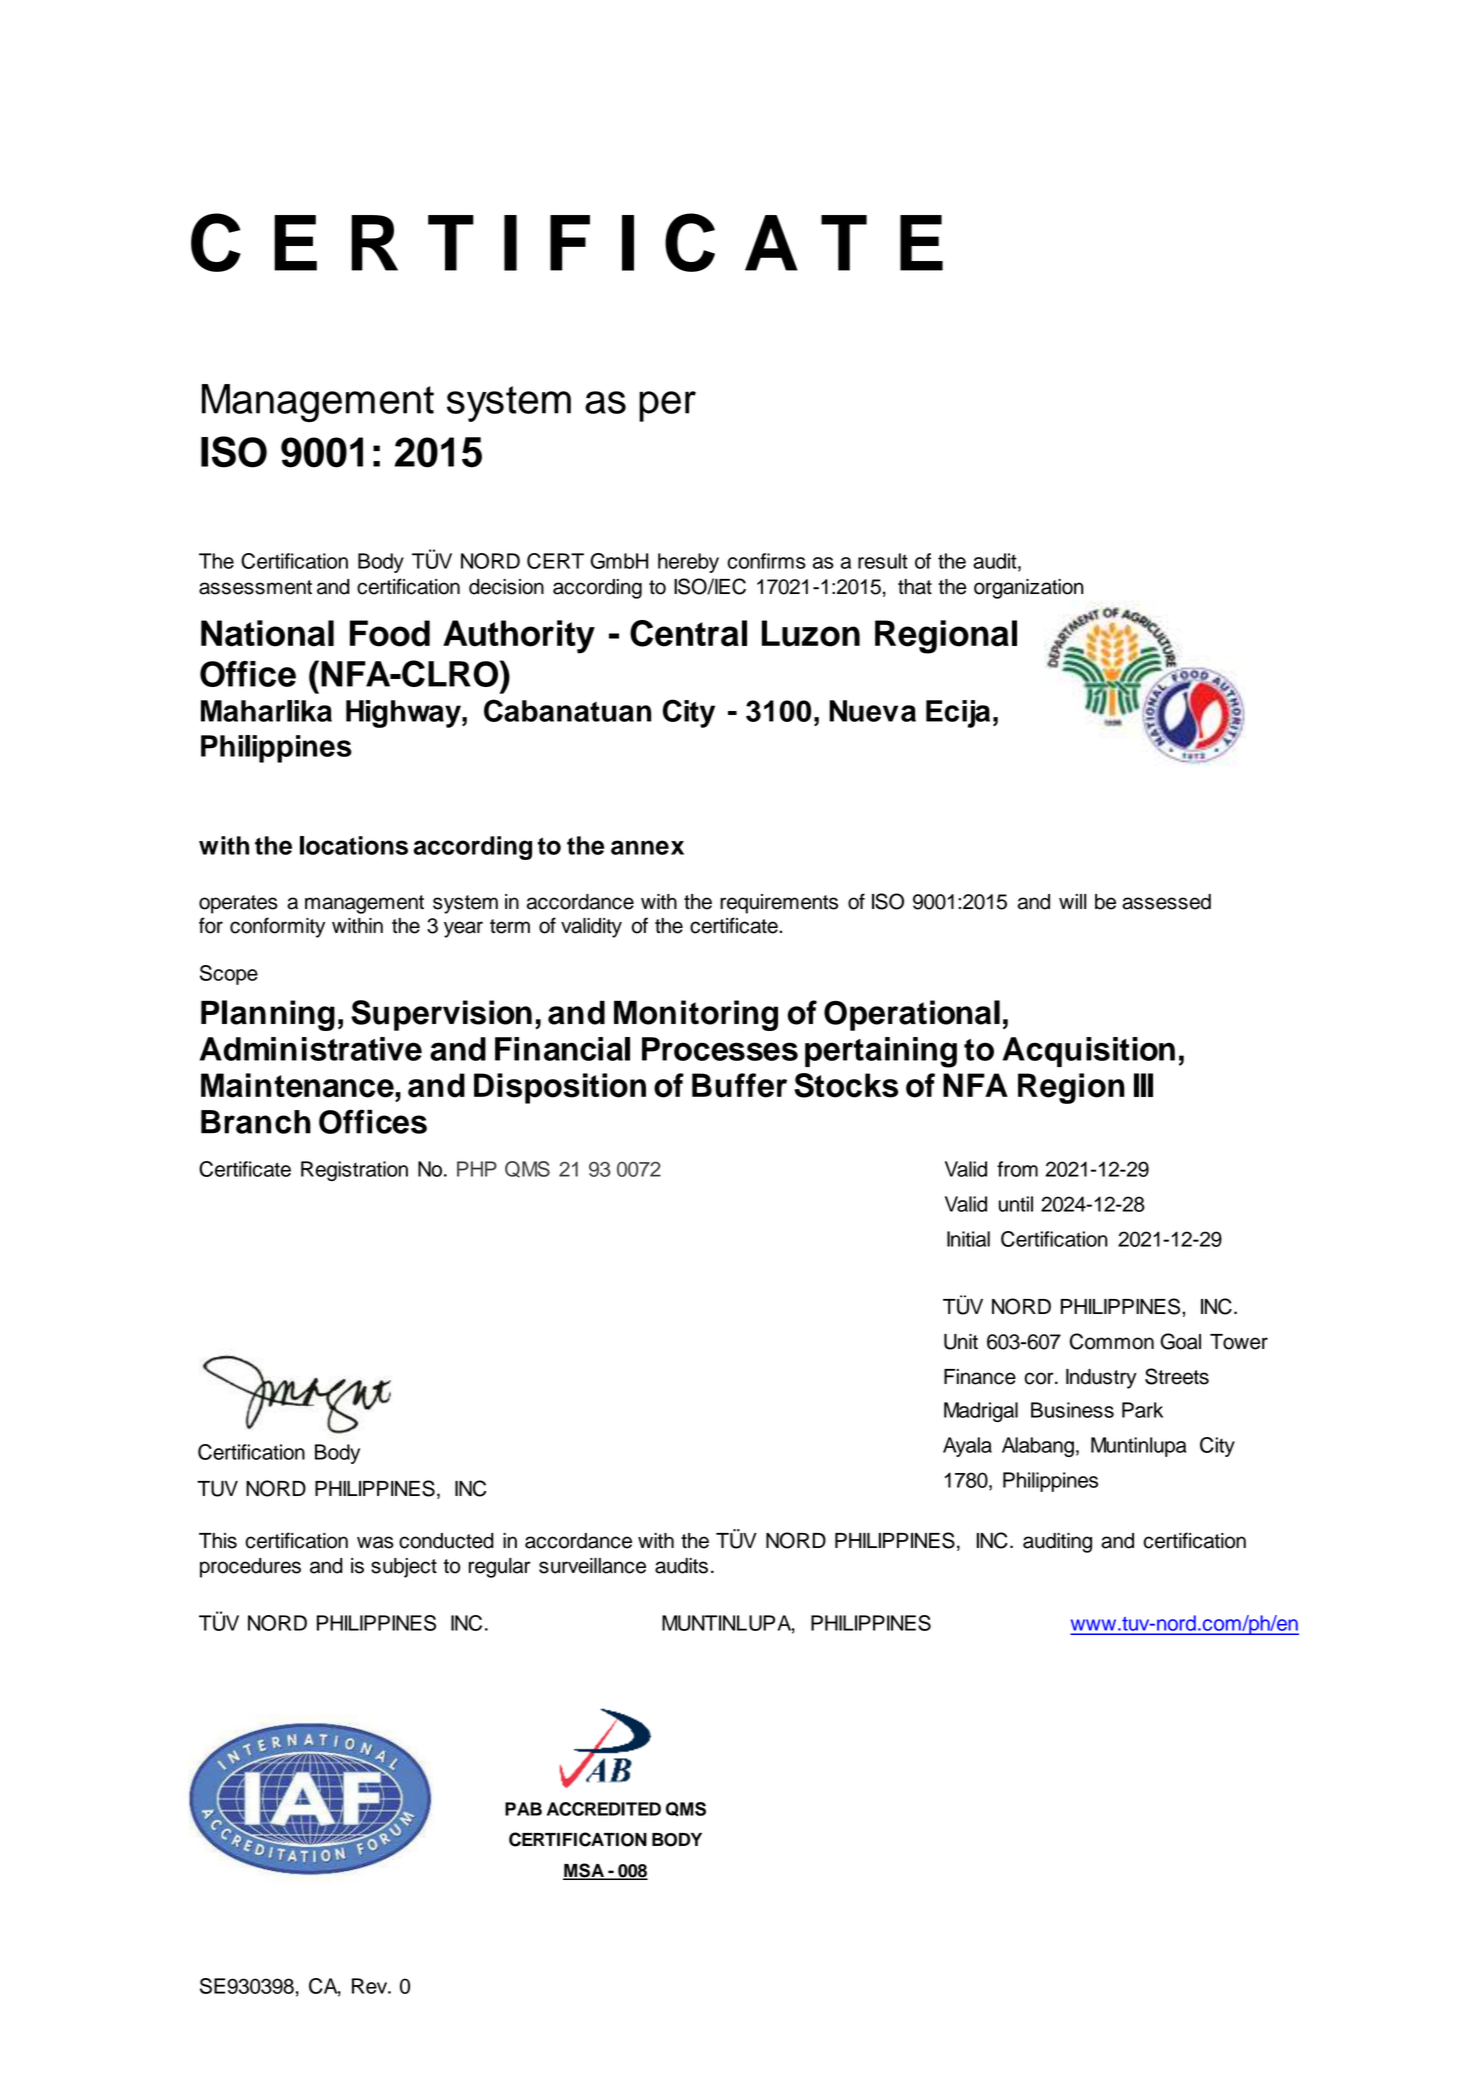 The height and width of the page is (2083, 1474). What do you see at coordinates (1029, 589) in the page?
I see `organization` at bounding box center [1029, 589].
